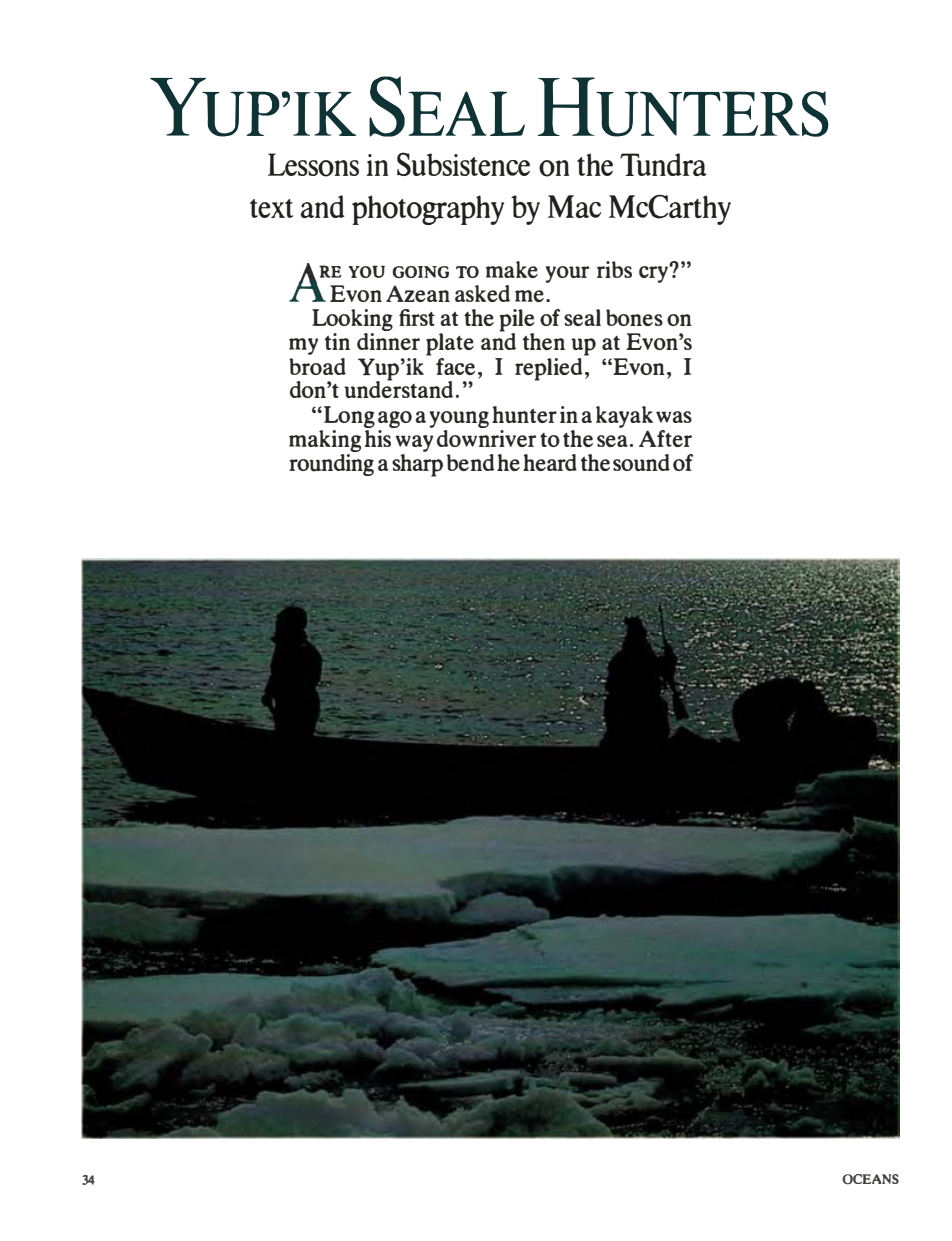  Describe the element at coordinates (331, 463) in the page. I see `rounding` at that location.
